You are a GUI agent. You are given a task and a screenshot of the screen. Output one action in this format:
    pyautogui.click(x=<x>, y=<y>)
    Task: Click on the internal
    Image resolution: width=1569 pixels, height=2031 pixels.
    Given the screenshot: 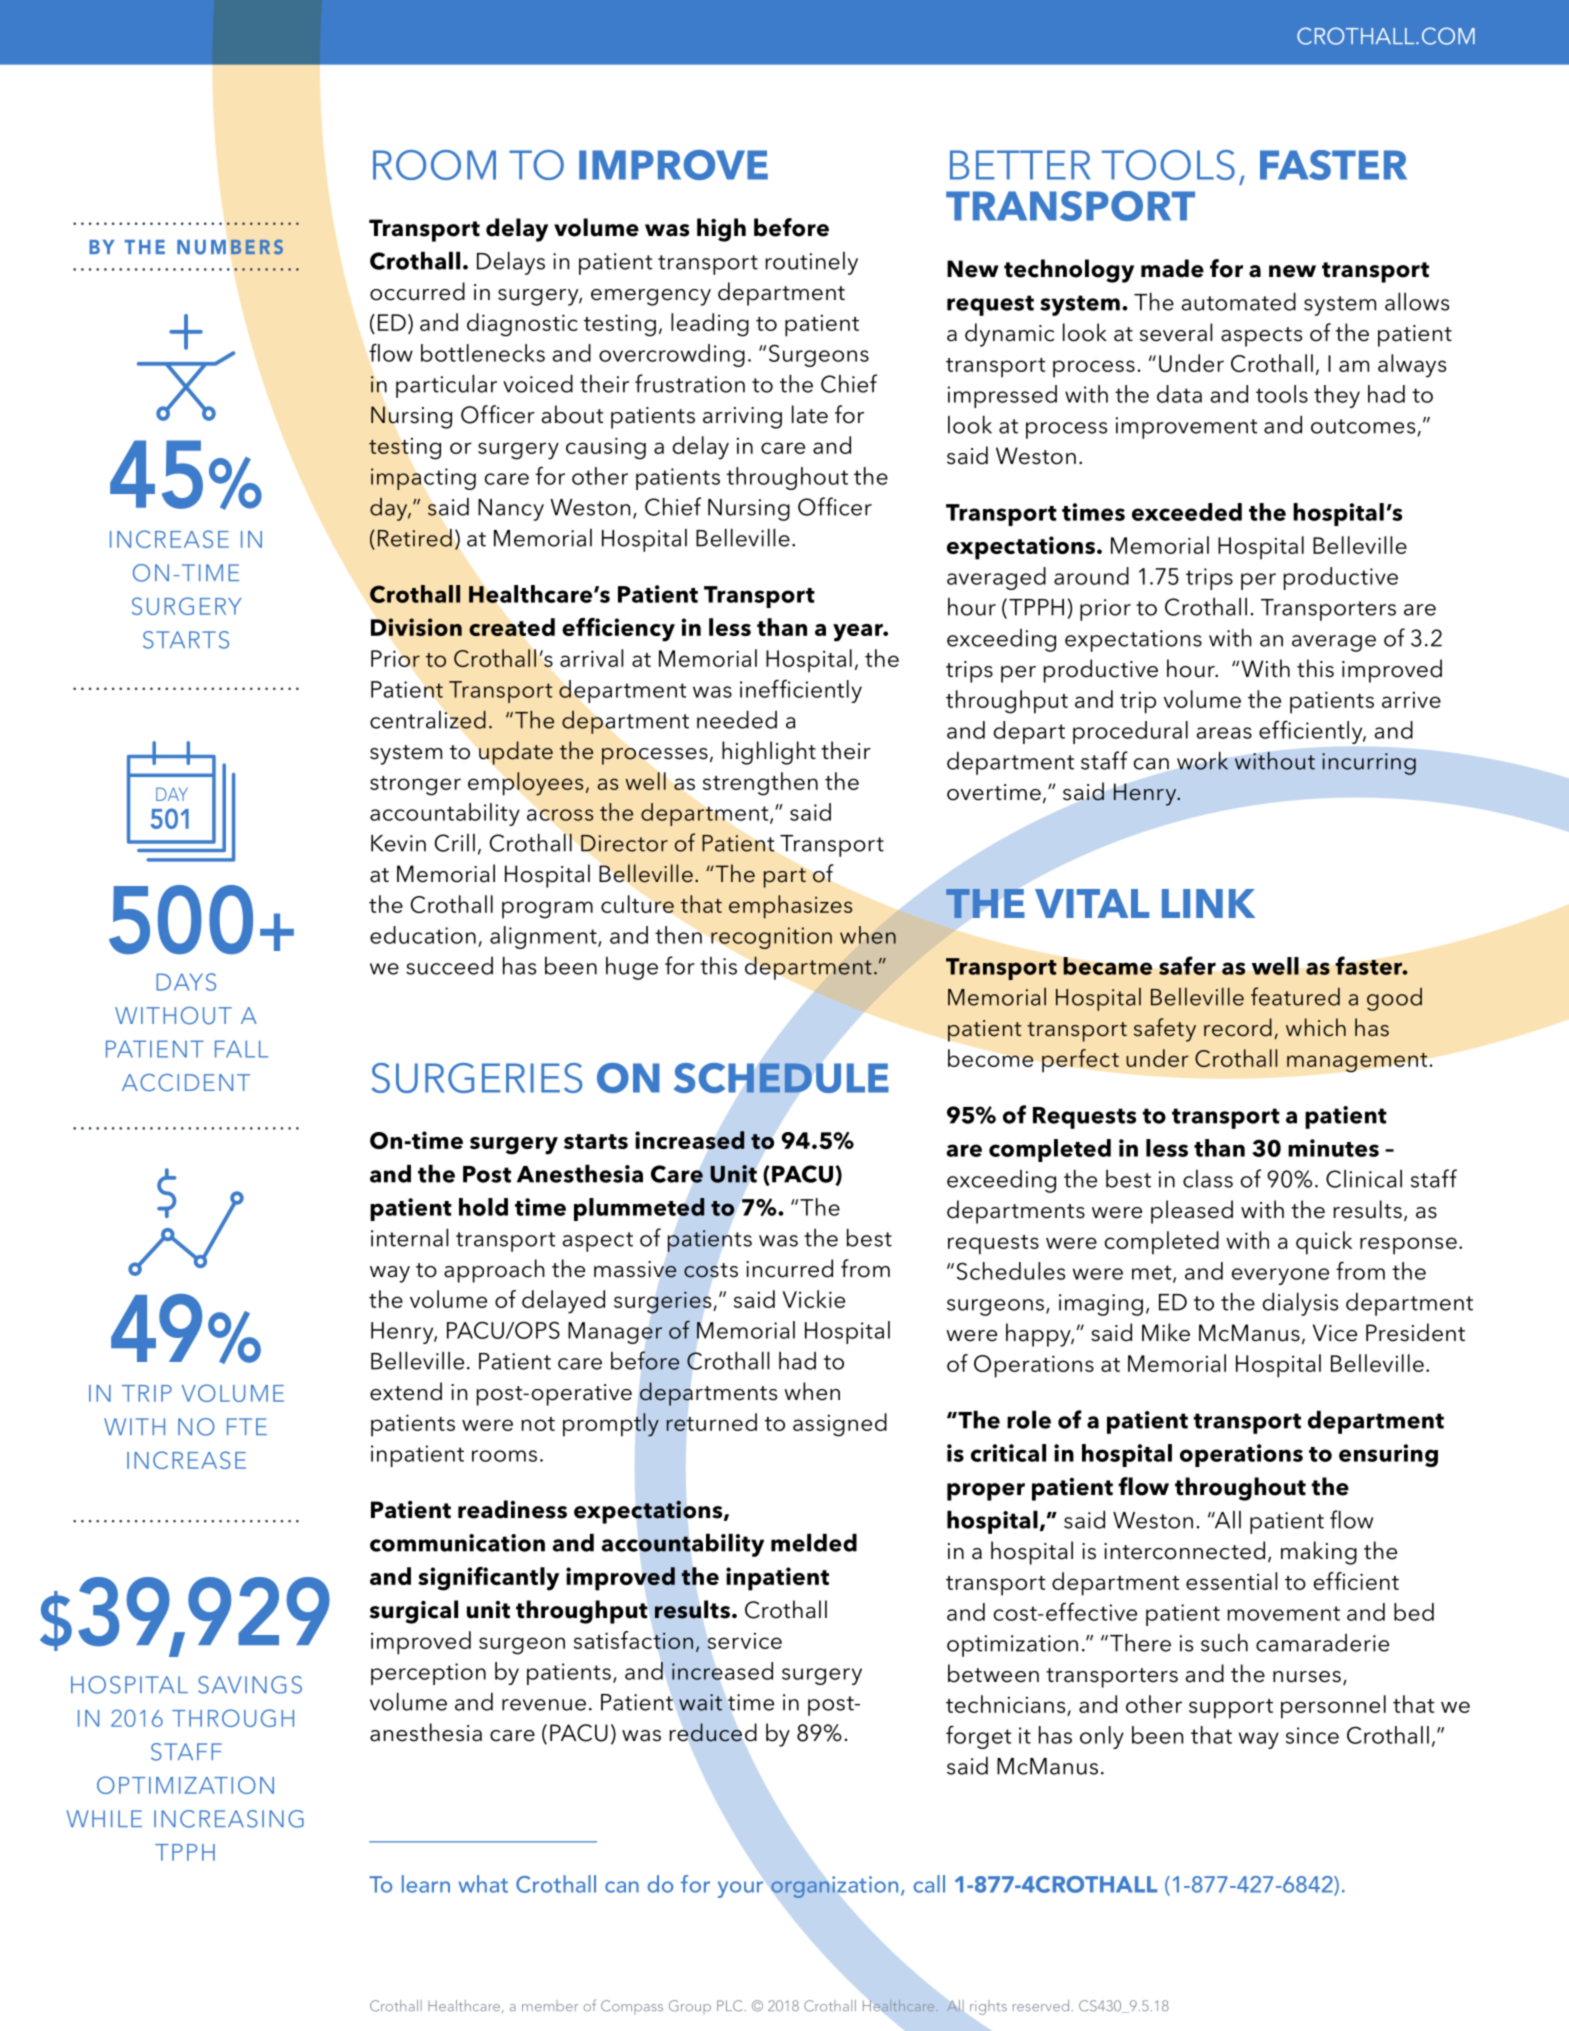 What is the action you would take?
    pyautogui.click(x=409, y=1237)
